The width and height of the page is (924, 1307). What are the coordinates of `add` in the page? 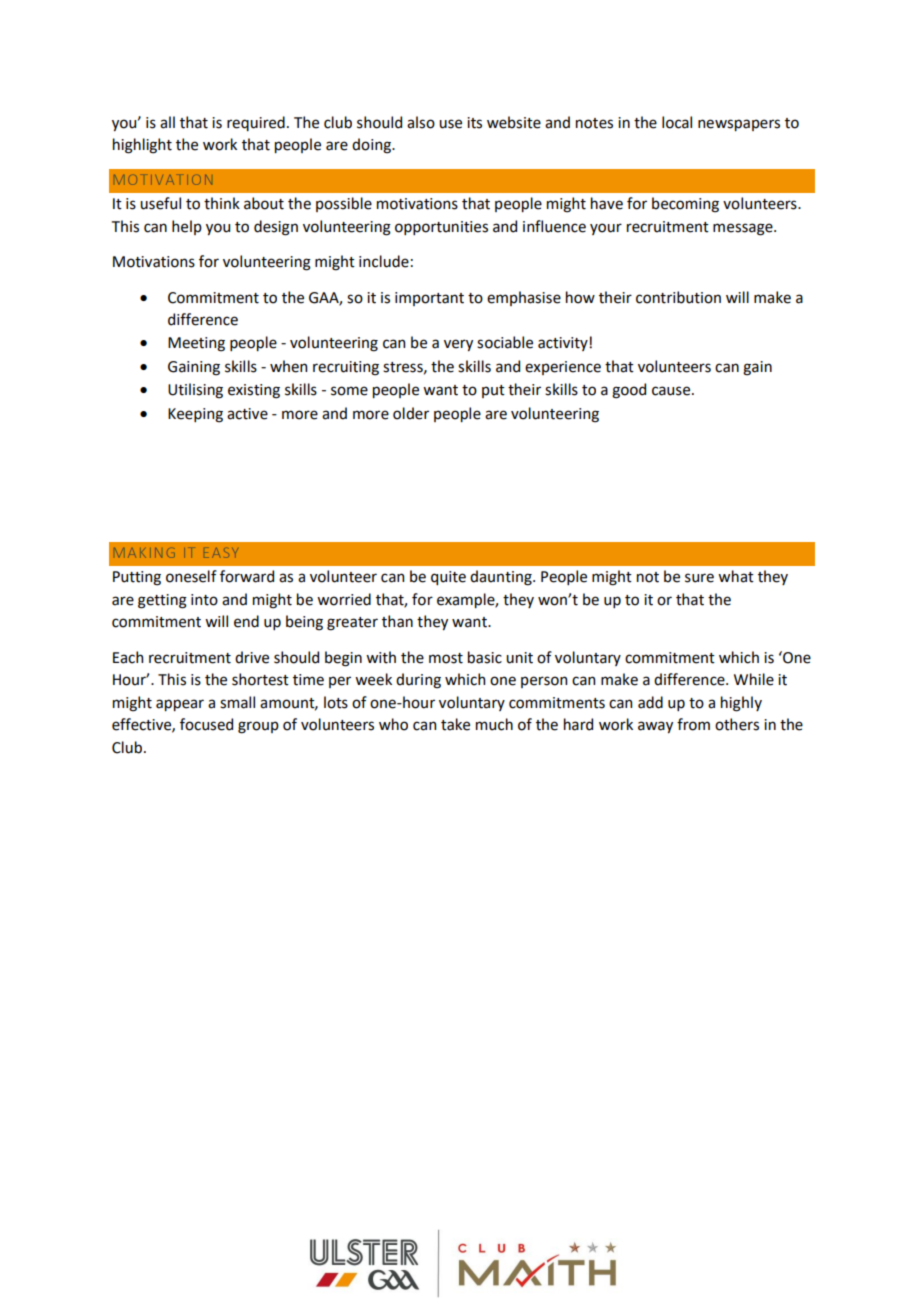 It's located at (650, 702).
